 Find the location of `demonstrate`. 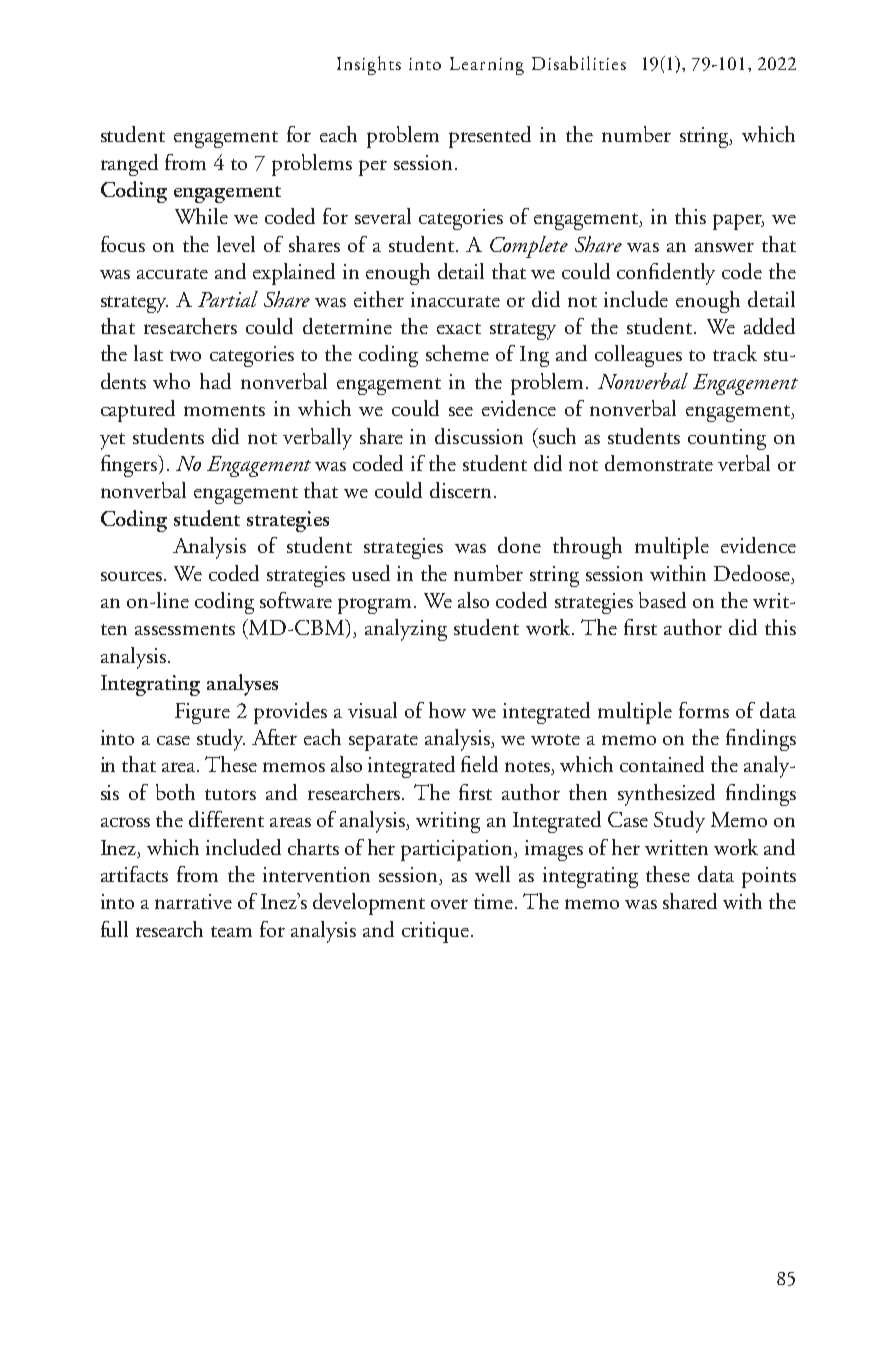

demonstrate is located at coordinates (659, 463).
